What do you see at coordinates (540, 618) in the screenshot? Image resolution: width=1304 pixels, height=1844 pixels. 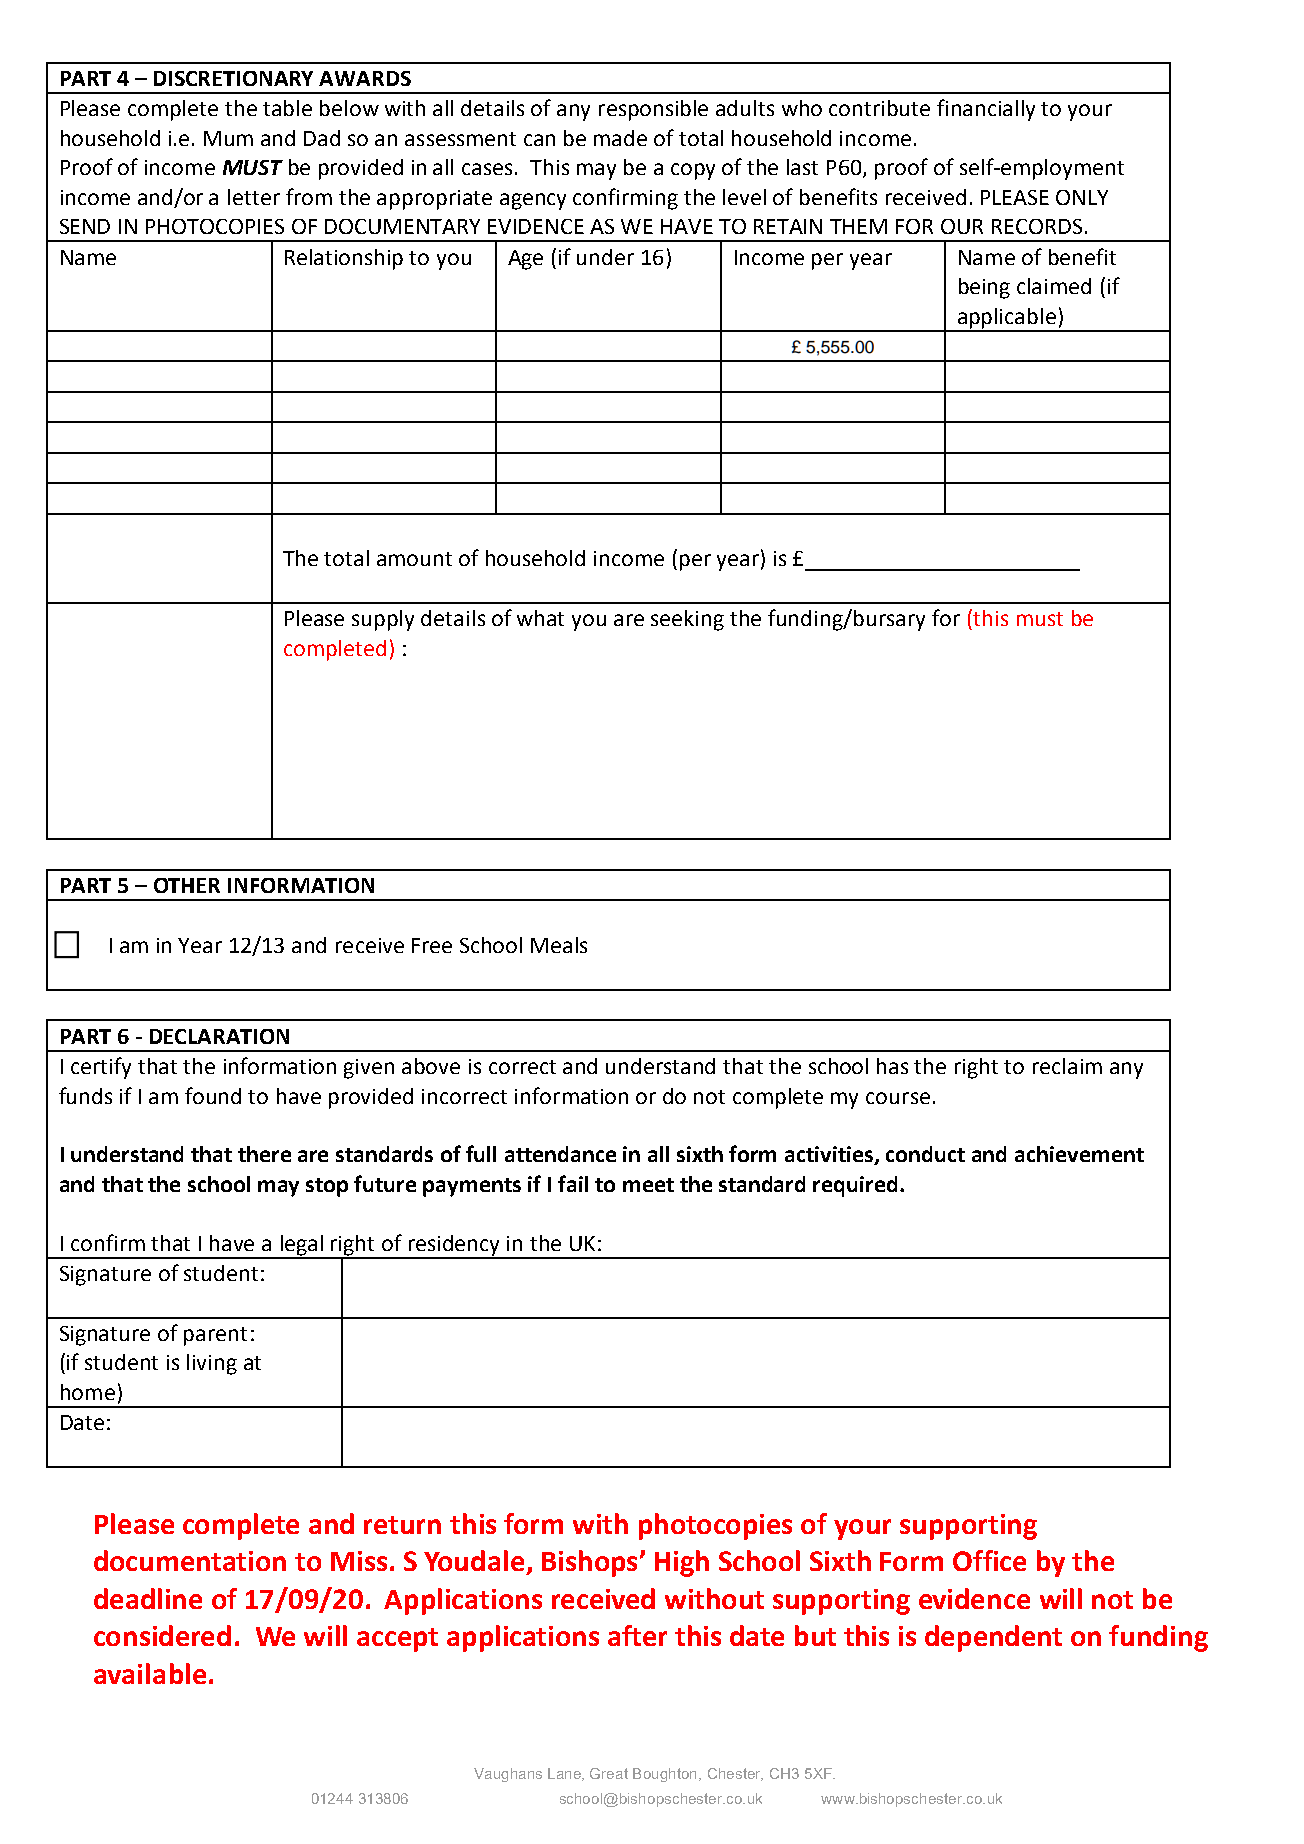 I see `what` at bounding box center [540, 618].
